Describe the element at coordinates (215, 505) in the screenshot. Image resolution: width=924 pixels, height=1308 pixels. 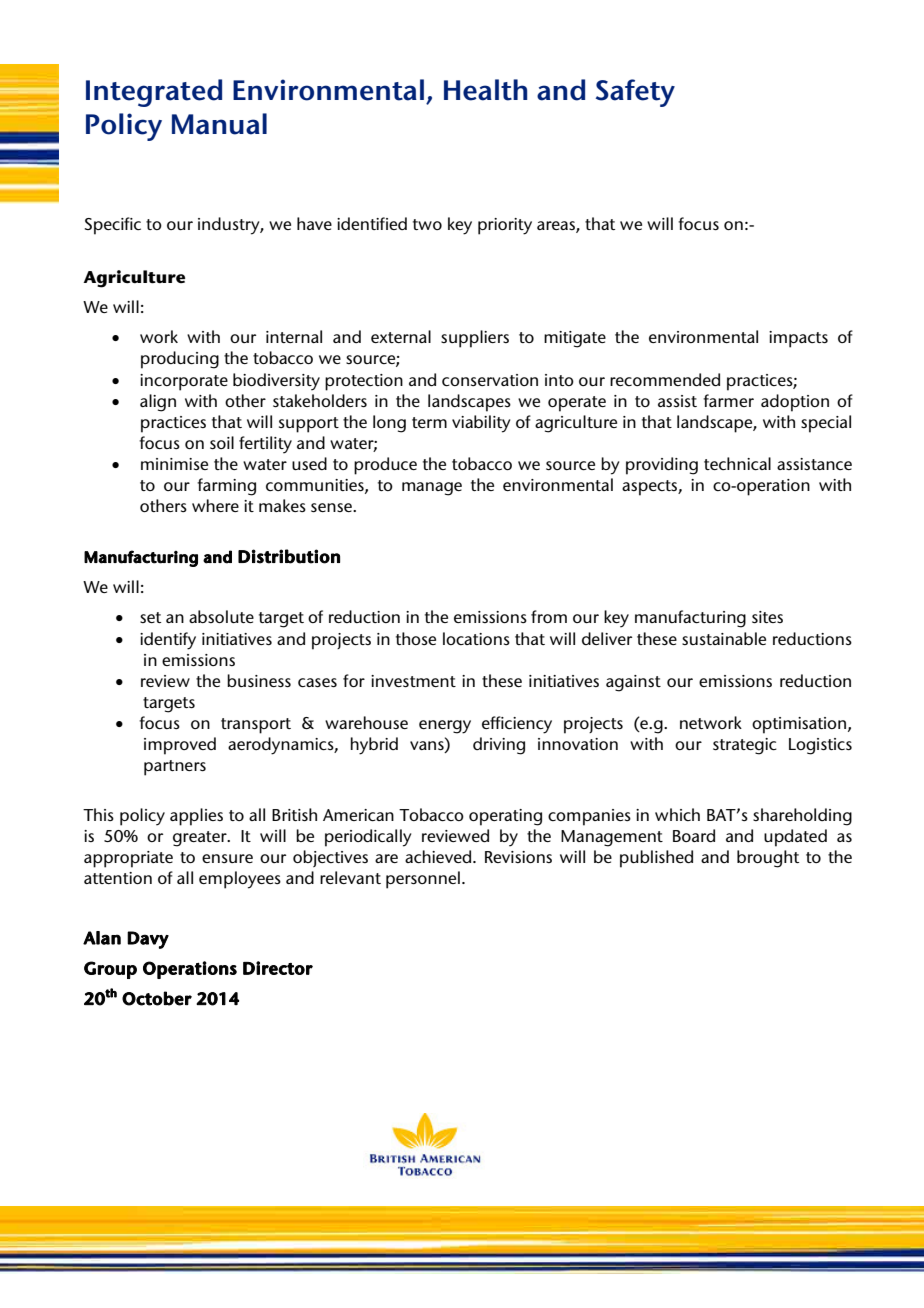
I see `where` at that location.
